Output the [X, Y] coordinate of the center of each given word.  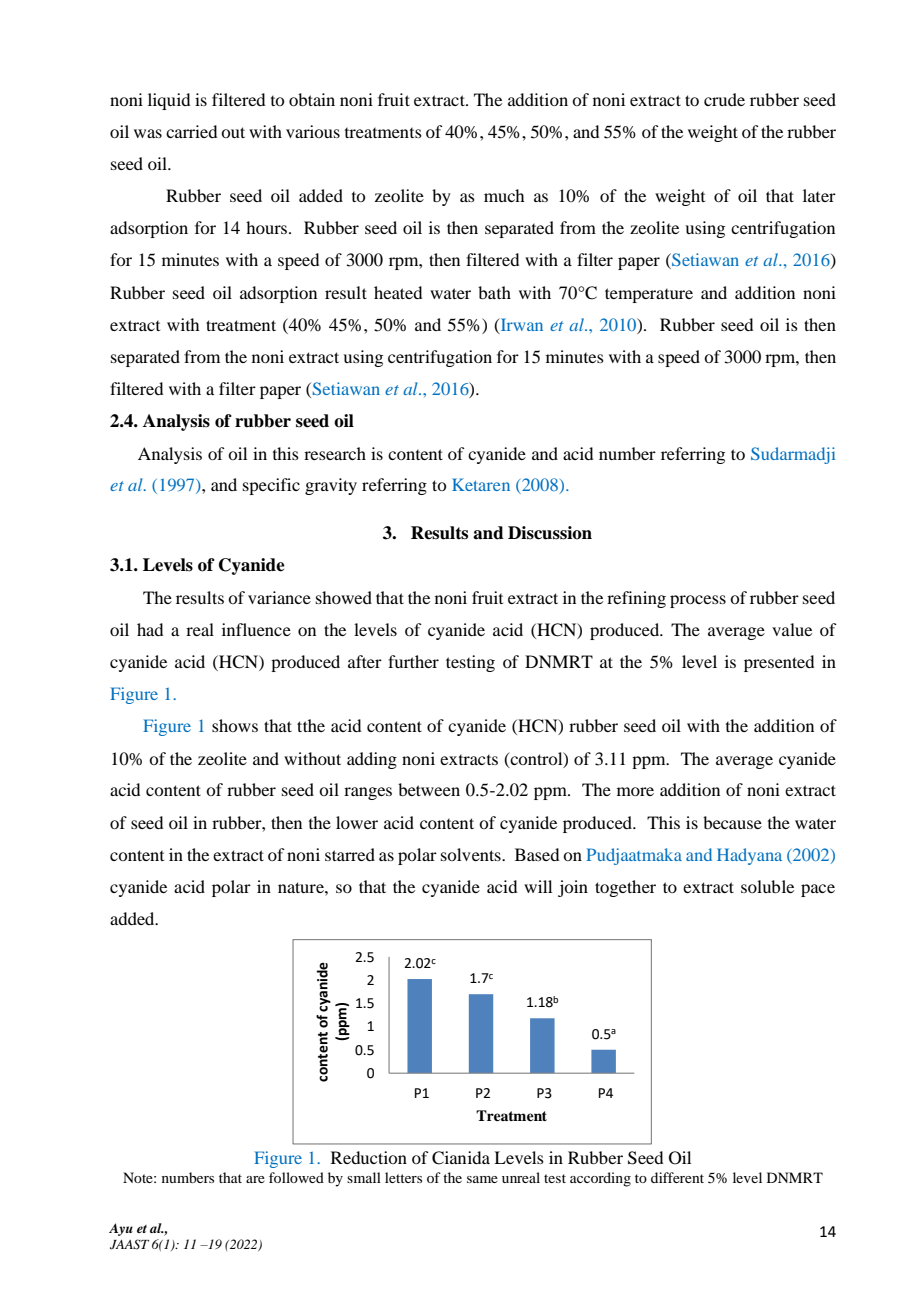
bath [494, 292]
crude [724, 99]
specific [271, 486]
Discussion [550, 533]
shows [235, 725]
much [504, 195]
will [538, 886]
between [429, 789]
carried [191, 131]
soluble [767, 886]
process [698, 601]
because [732, 822]
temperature [649, 295]
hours [266, 227]
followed [296, 1177]
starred [350, 854]
